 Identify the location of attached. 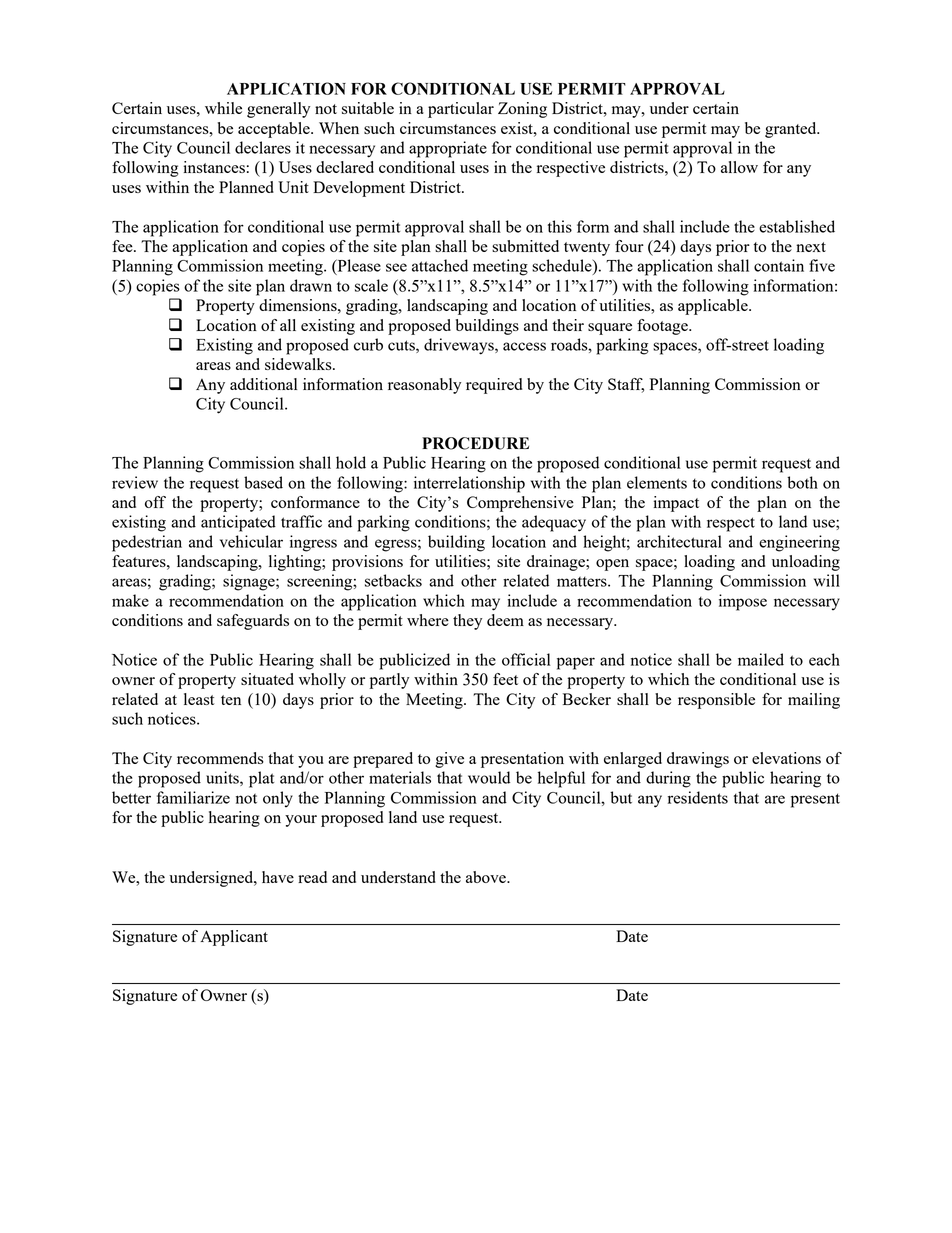
(440, 265).
